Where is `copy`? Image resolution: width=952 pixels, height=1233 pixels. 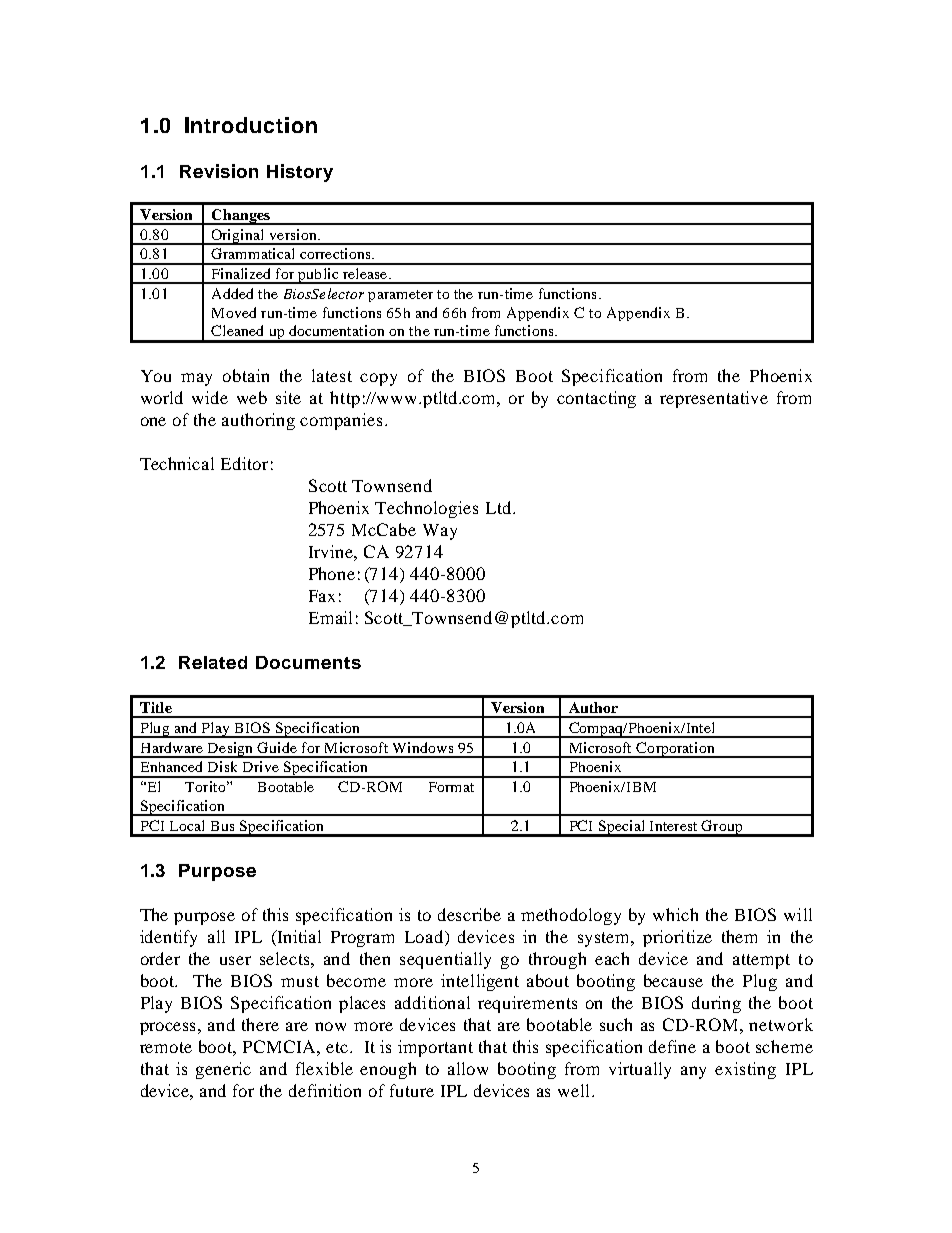 copy is located at coordinates (378, 379).
